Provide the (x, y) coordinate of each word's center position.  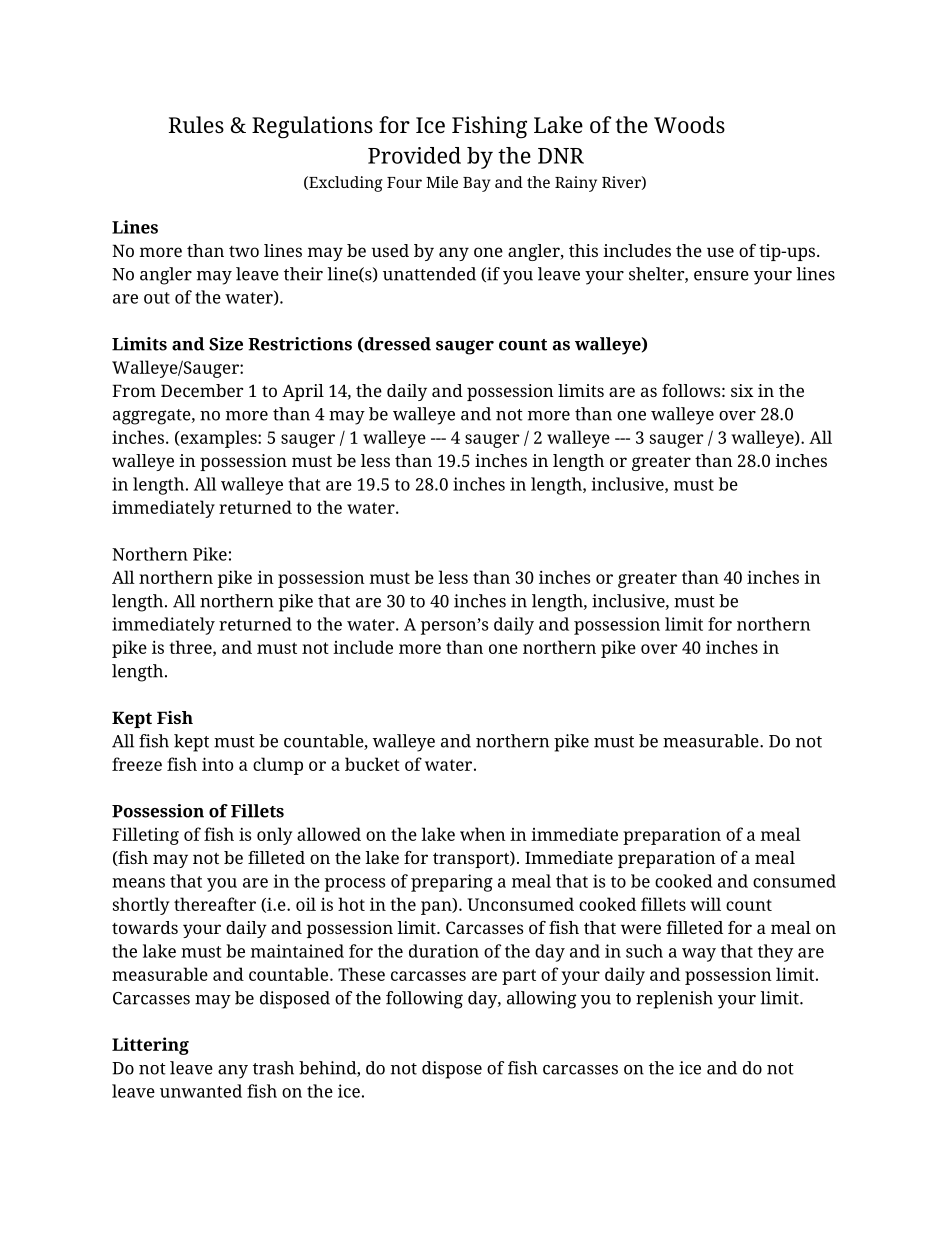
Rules (196, 125)
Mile (442, 182)
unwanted (201, 1091)
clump (278, 766)
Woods (689, 125)
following (424, 1000)
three (191, 648)
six (742, 390)
